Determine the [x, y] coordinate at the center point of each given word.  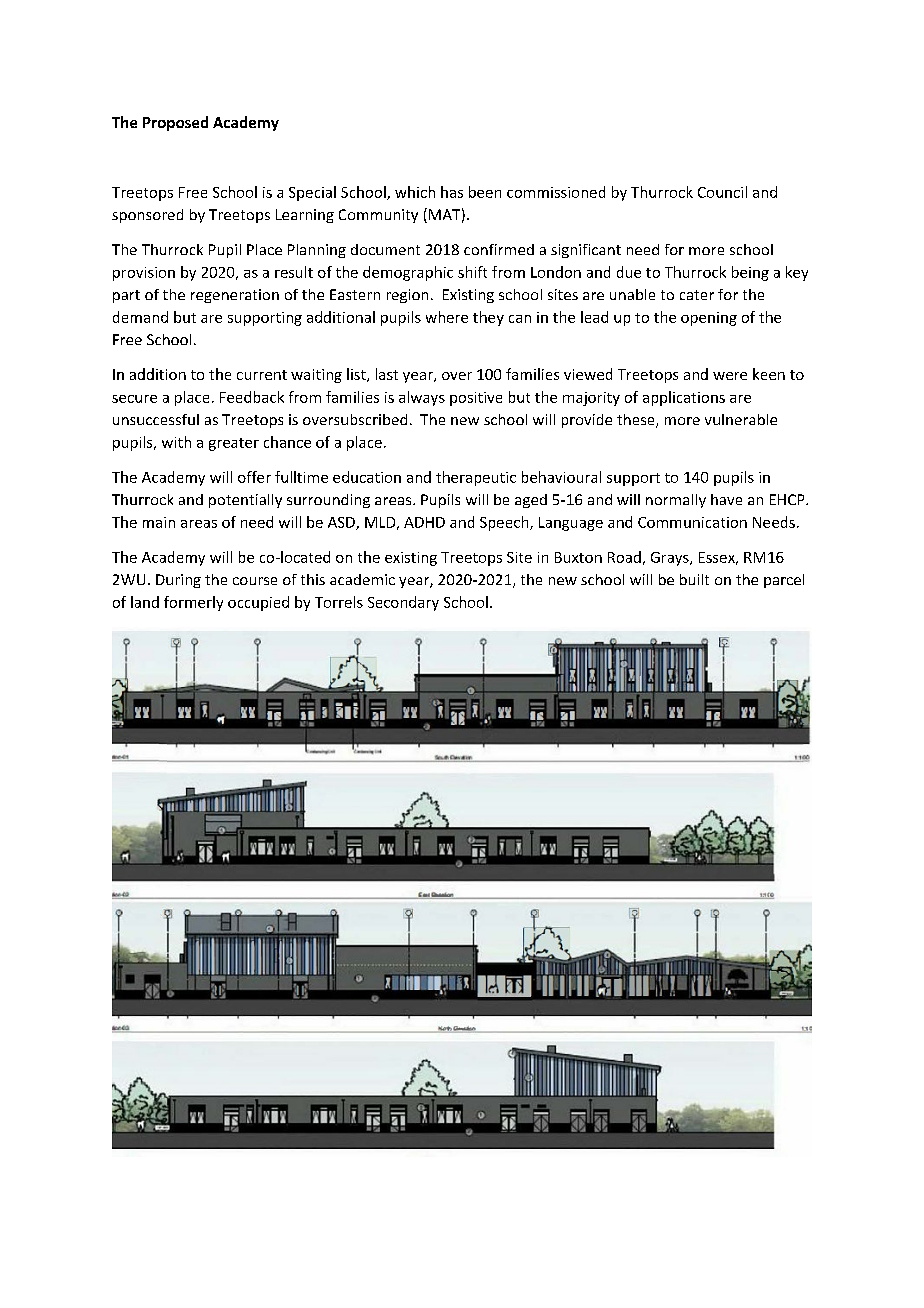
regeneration [235, 296]
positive [476, 399]
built [694, 579]
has [452, 192]
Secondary [403, 603]
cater [697, 295]
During [178, 581]
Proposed [175, 123]
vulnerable [741, 419]
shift [472, 272]
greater [234, 444]
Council [722, 192]
